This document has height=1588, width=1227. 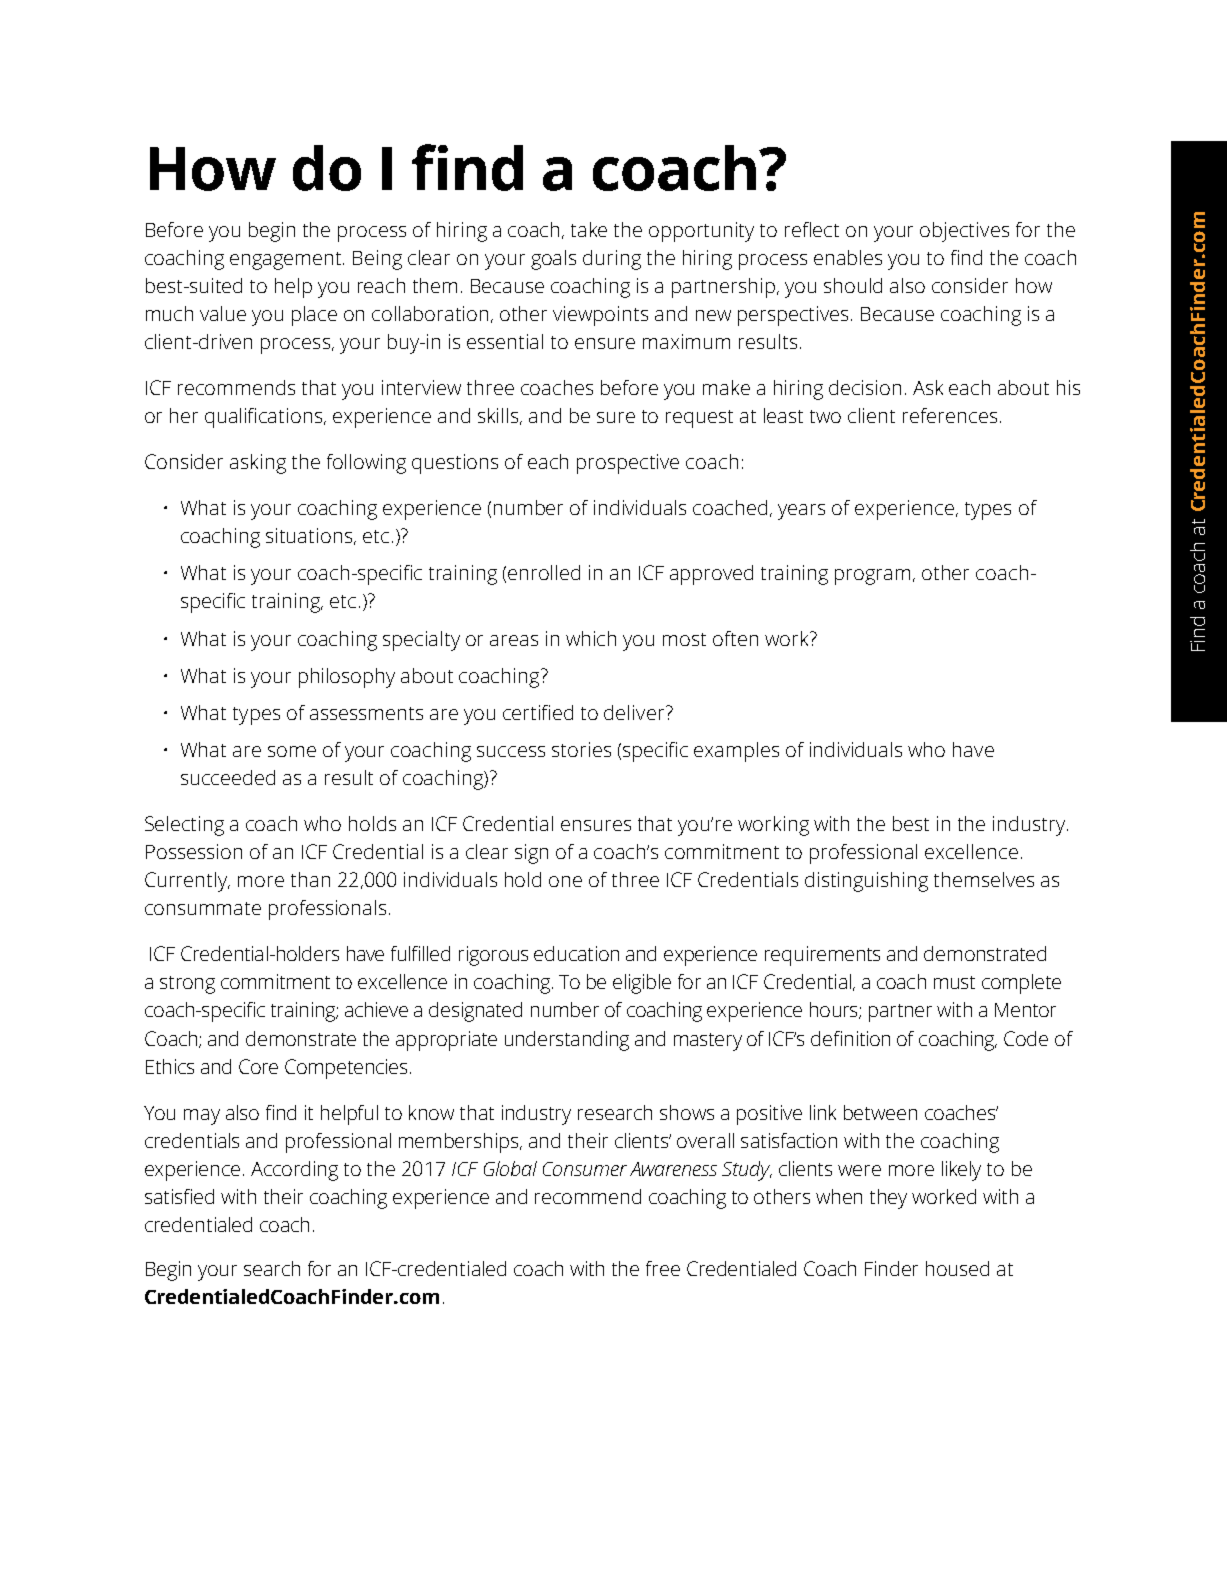 I want to click on objectives, so click(x=964, y=232).
